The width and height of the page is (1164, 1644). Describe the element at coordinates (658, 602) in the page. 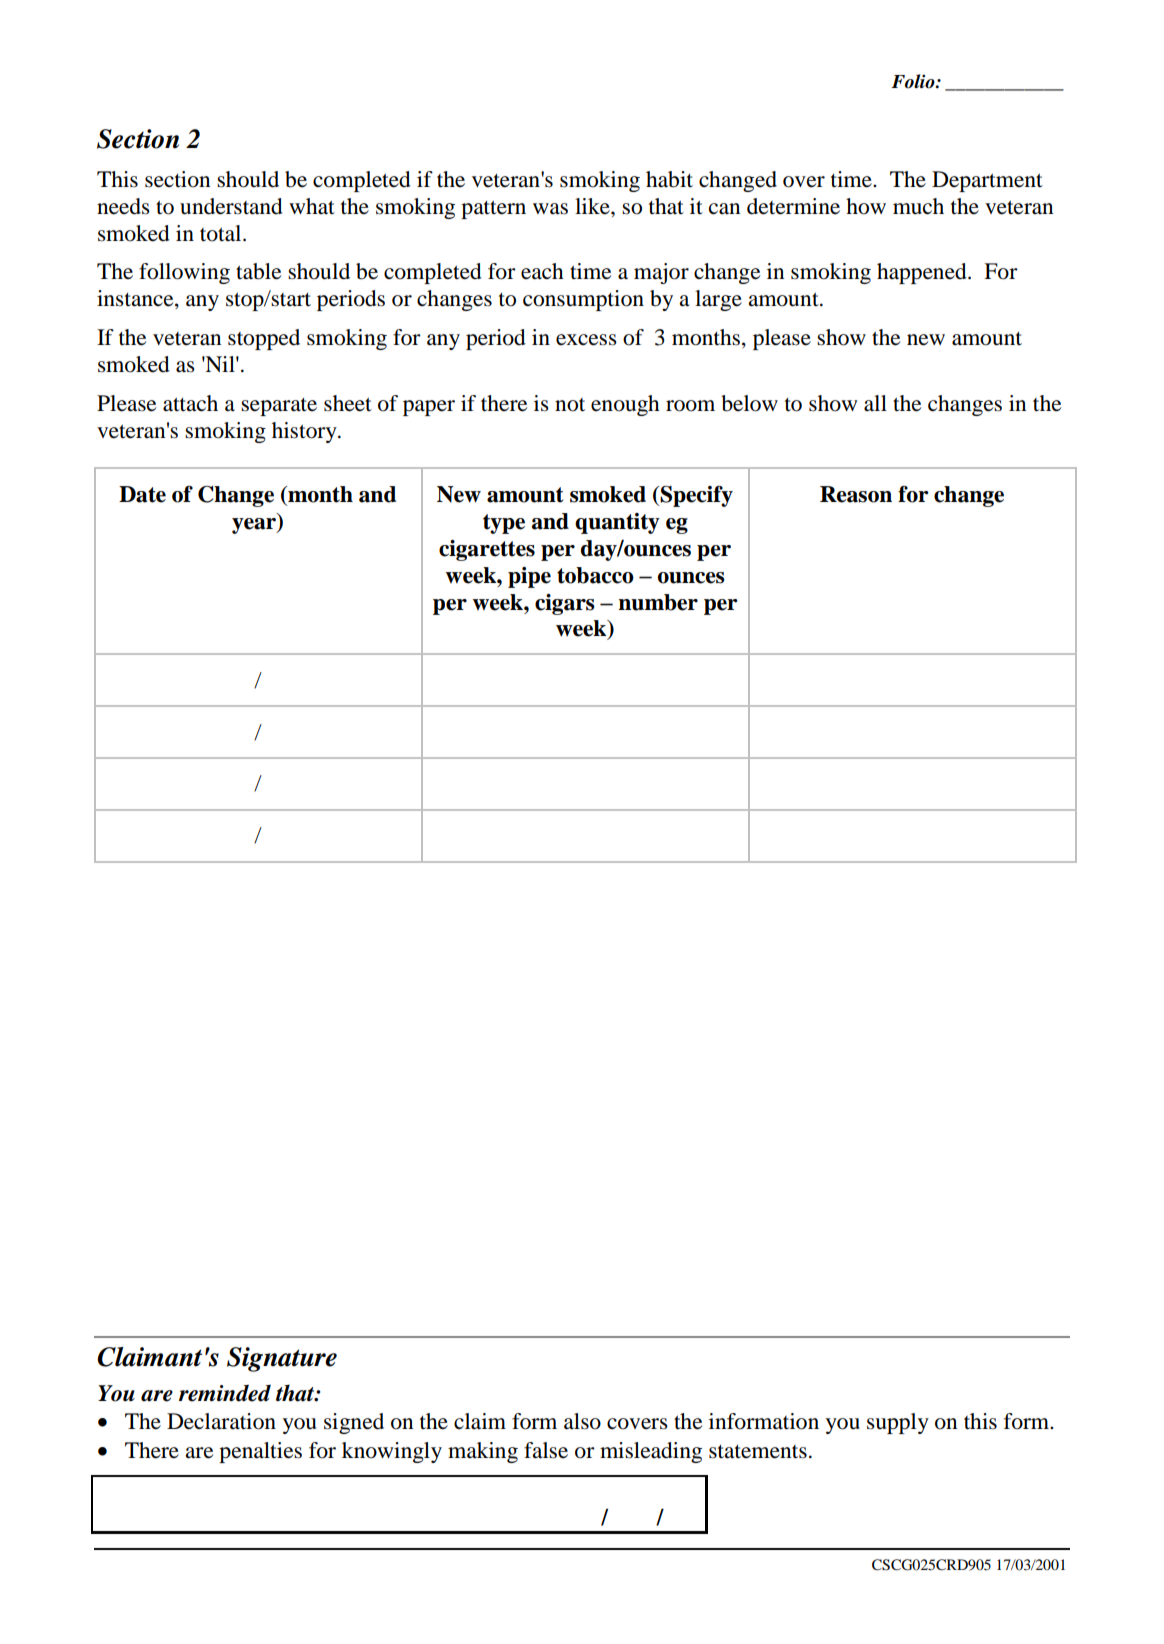

I see `number` at that location.
